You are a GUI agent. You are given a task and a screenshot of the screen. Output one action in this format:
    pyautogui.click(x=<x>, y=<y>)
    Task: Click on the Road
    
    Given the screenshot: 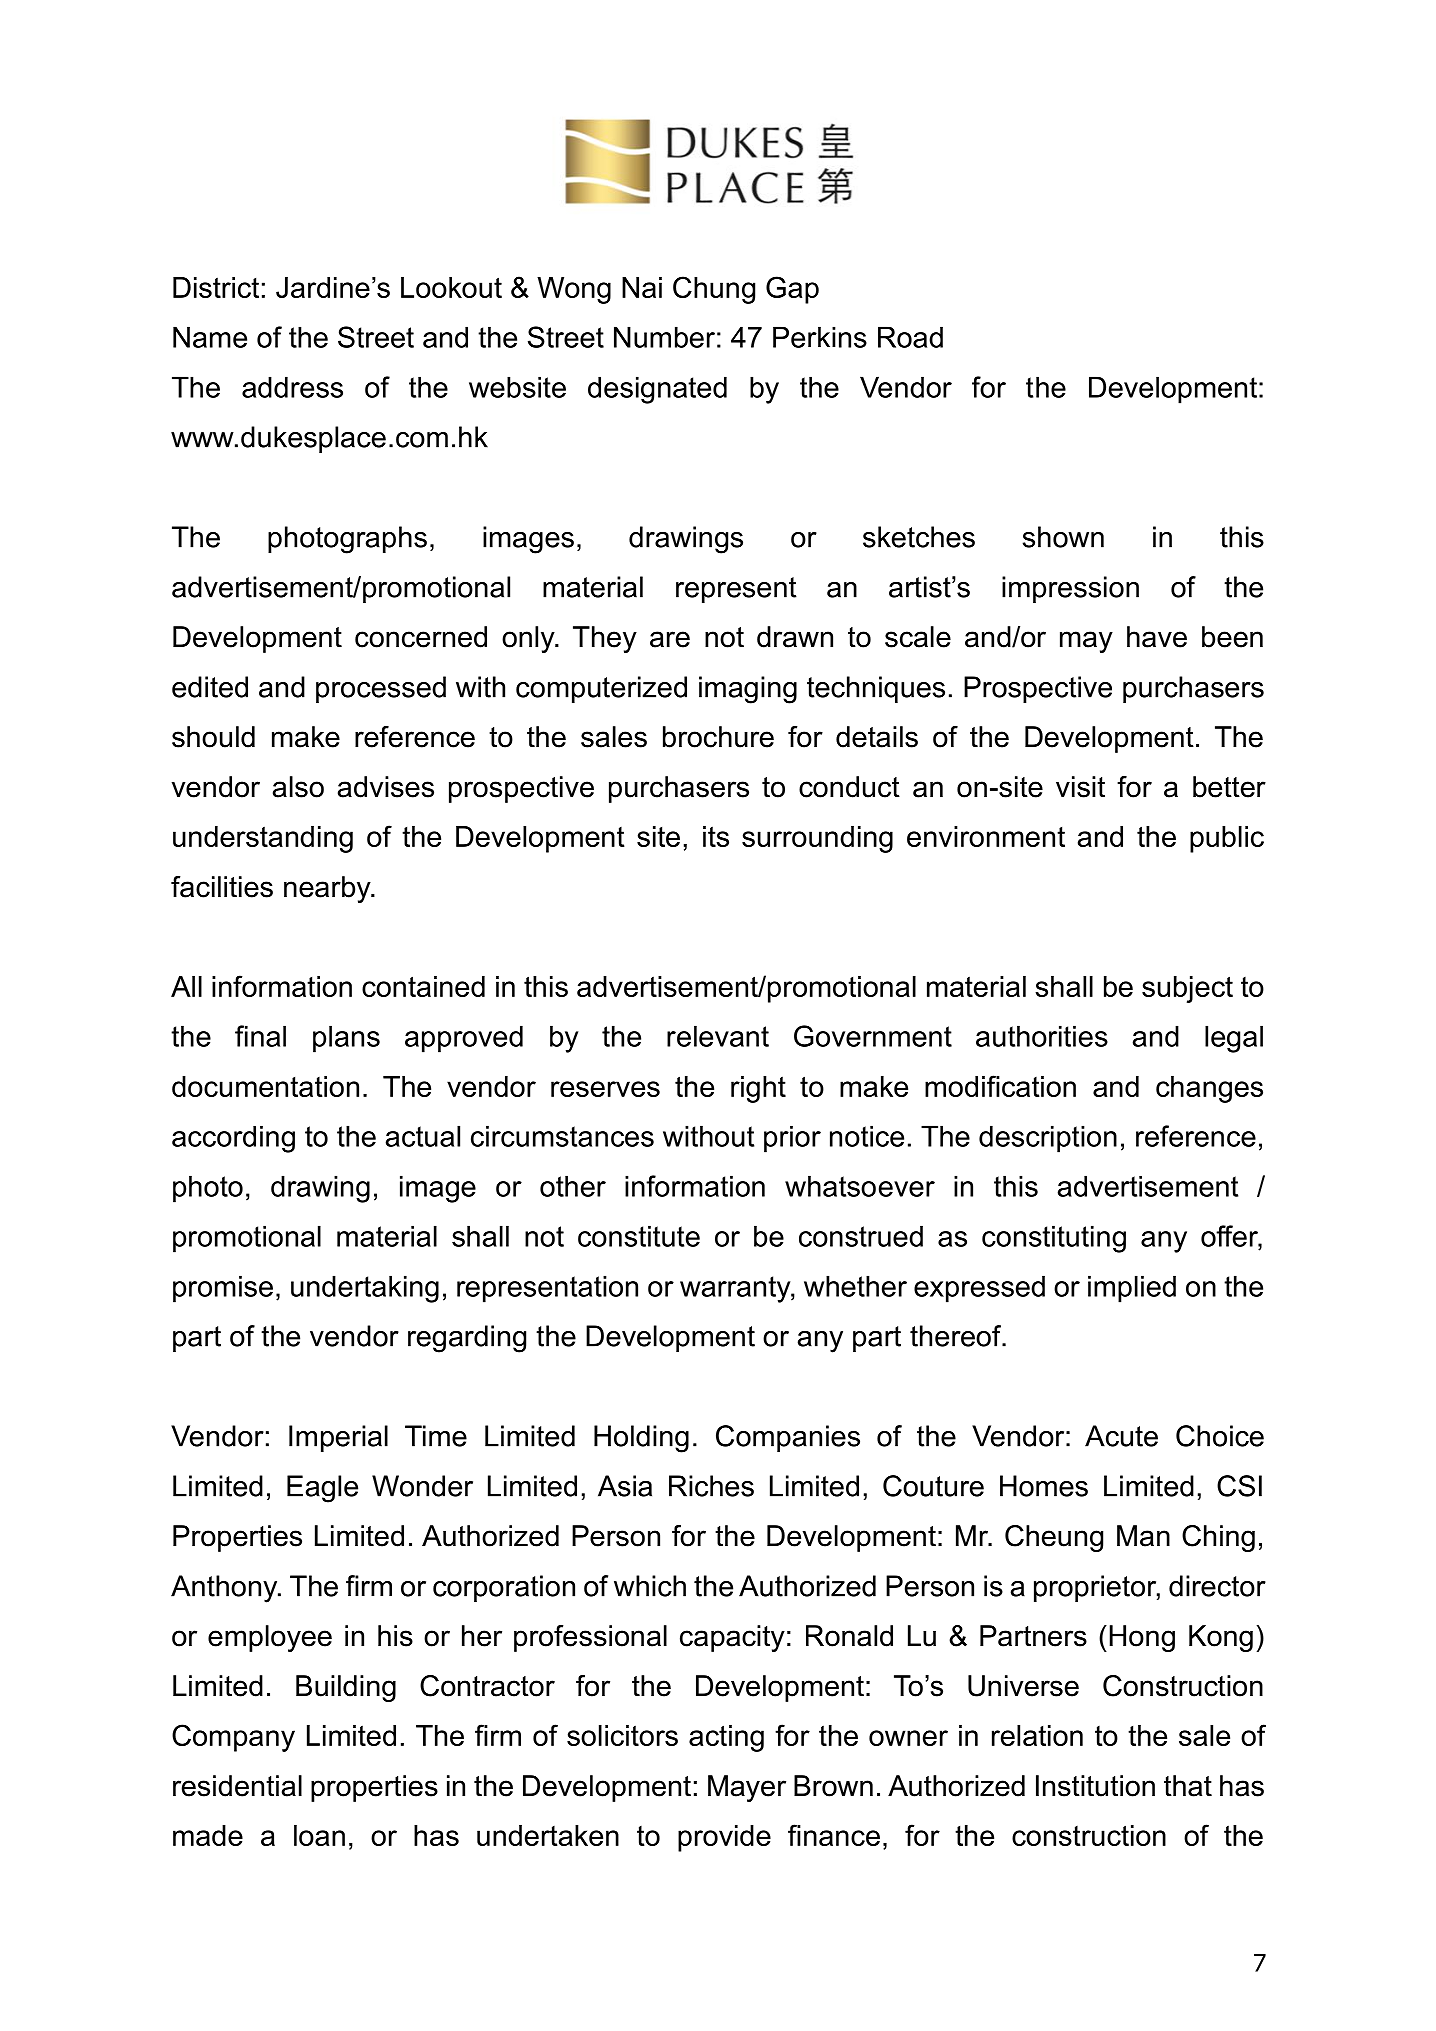 What is the action you would take?
    pyautogui.click(x=910, y=337)
